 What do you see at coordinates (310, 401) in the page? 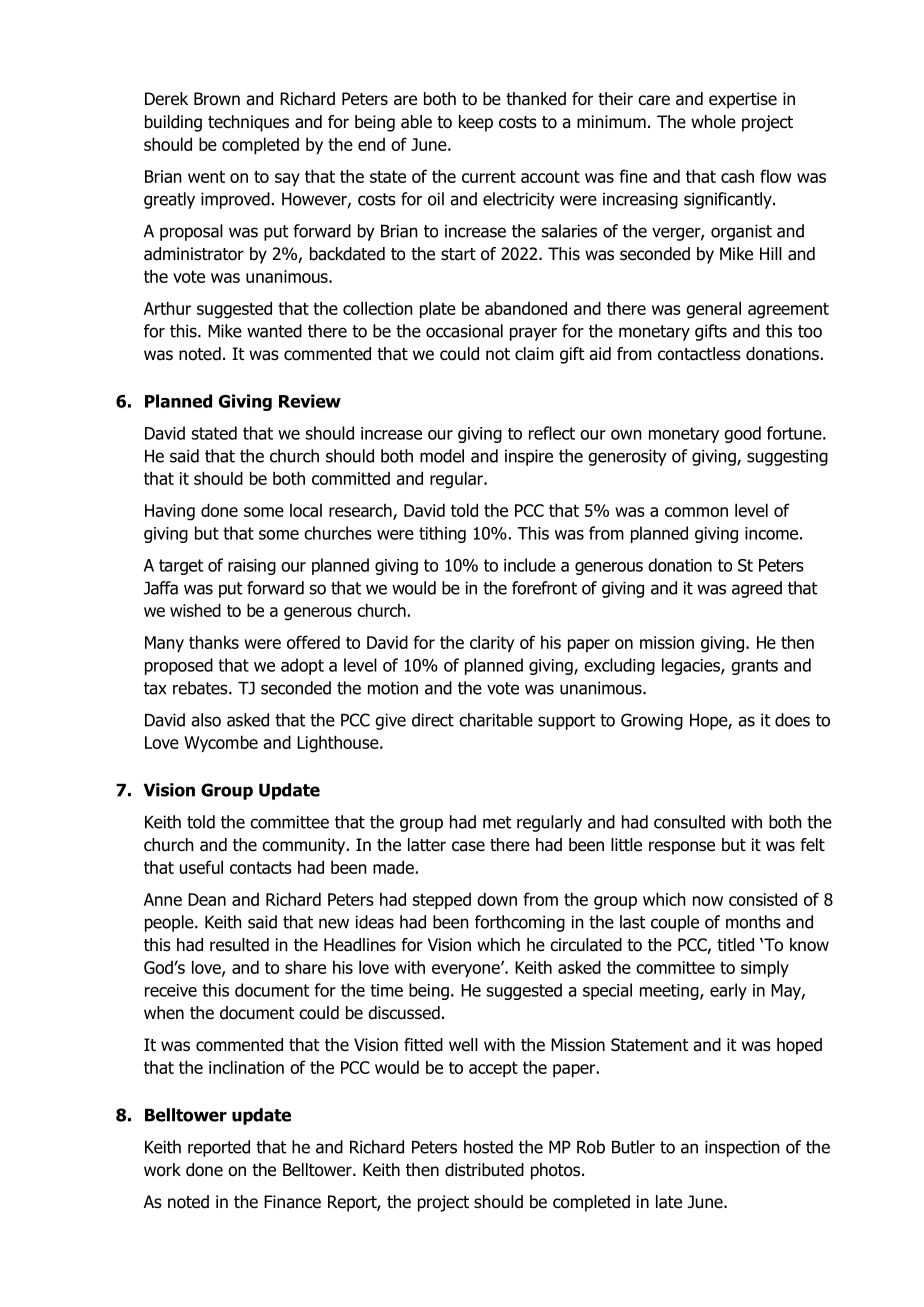
I see `Review` at bounding box center [310, 401].
